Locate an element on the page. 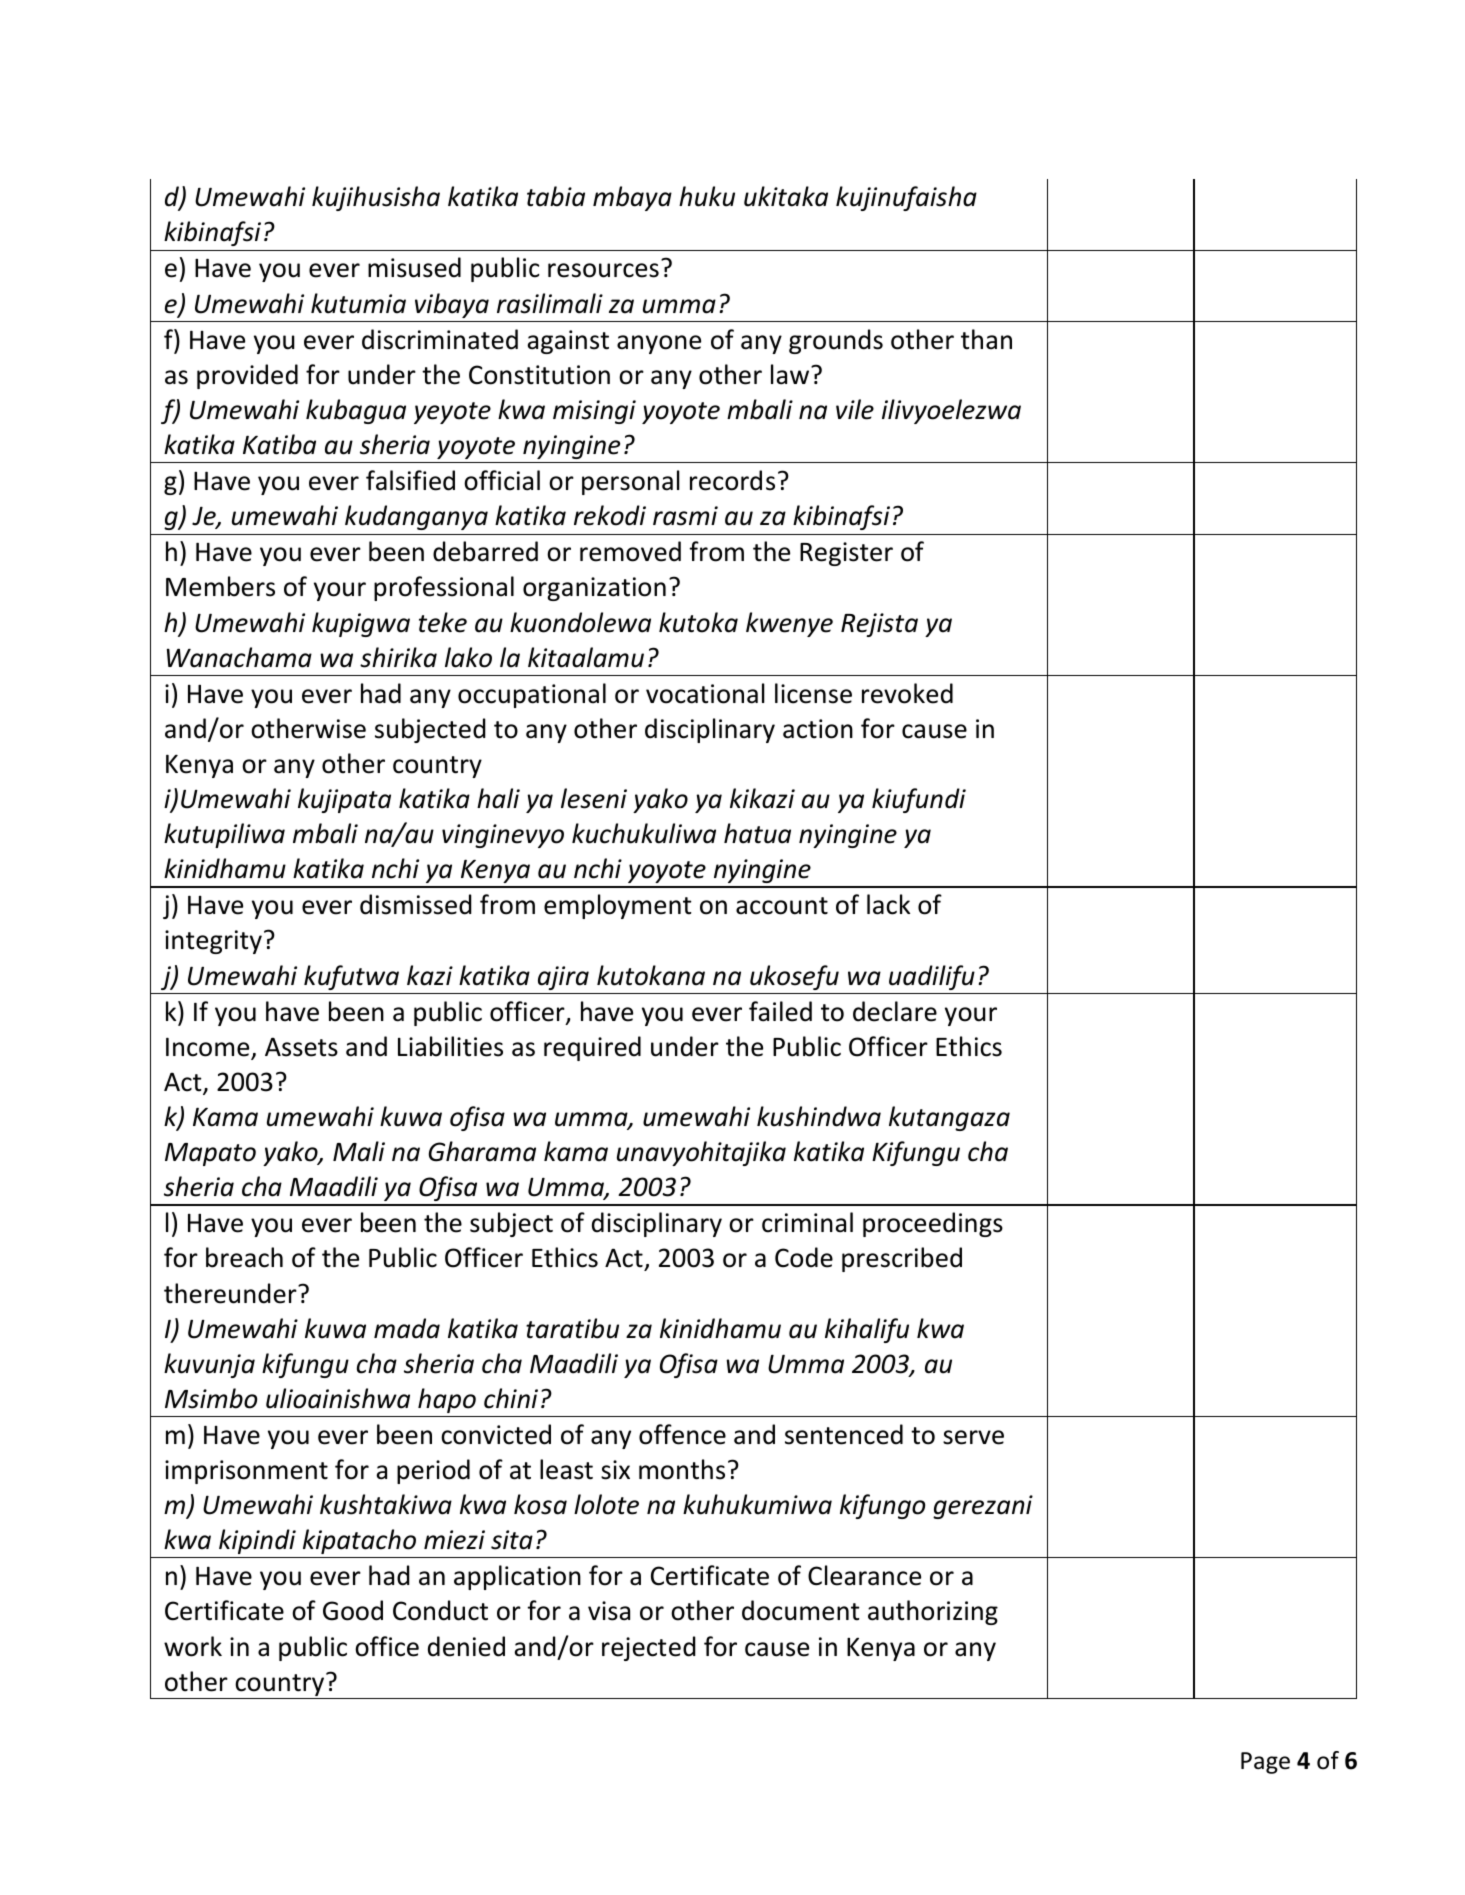  vocational is located at coordinates (705, 693).
